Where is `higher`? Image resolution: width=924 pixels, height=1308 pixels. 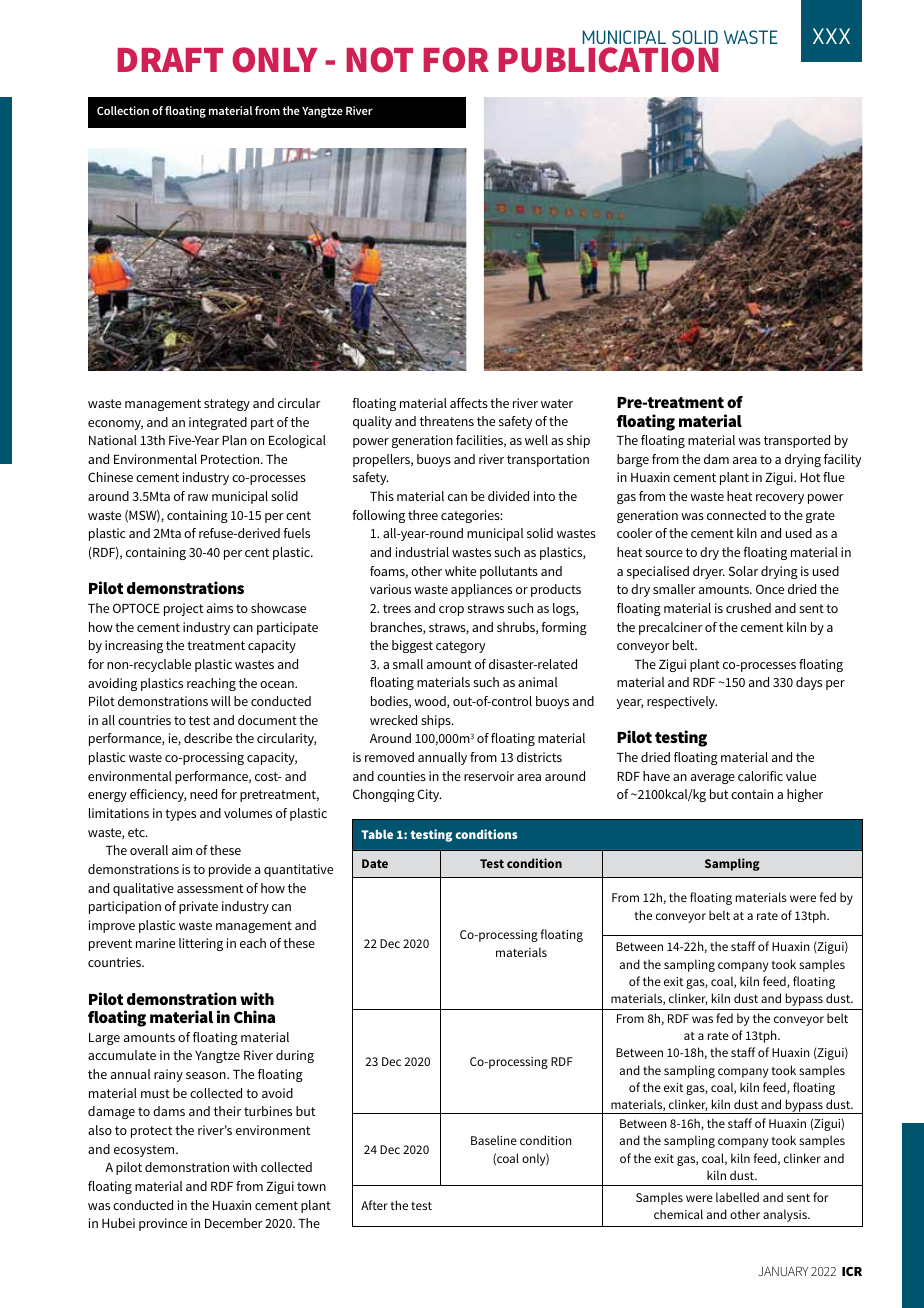
higher is located at coordinates (805, 795).
